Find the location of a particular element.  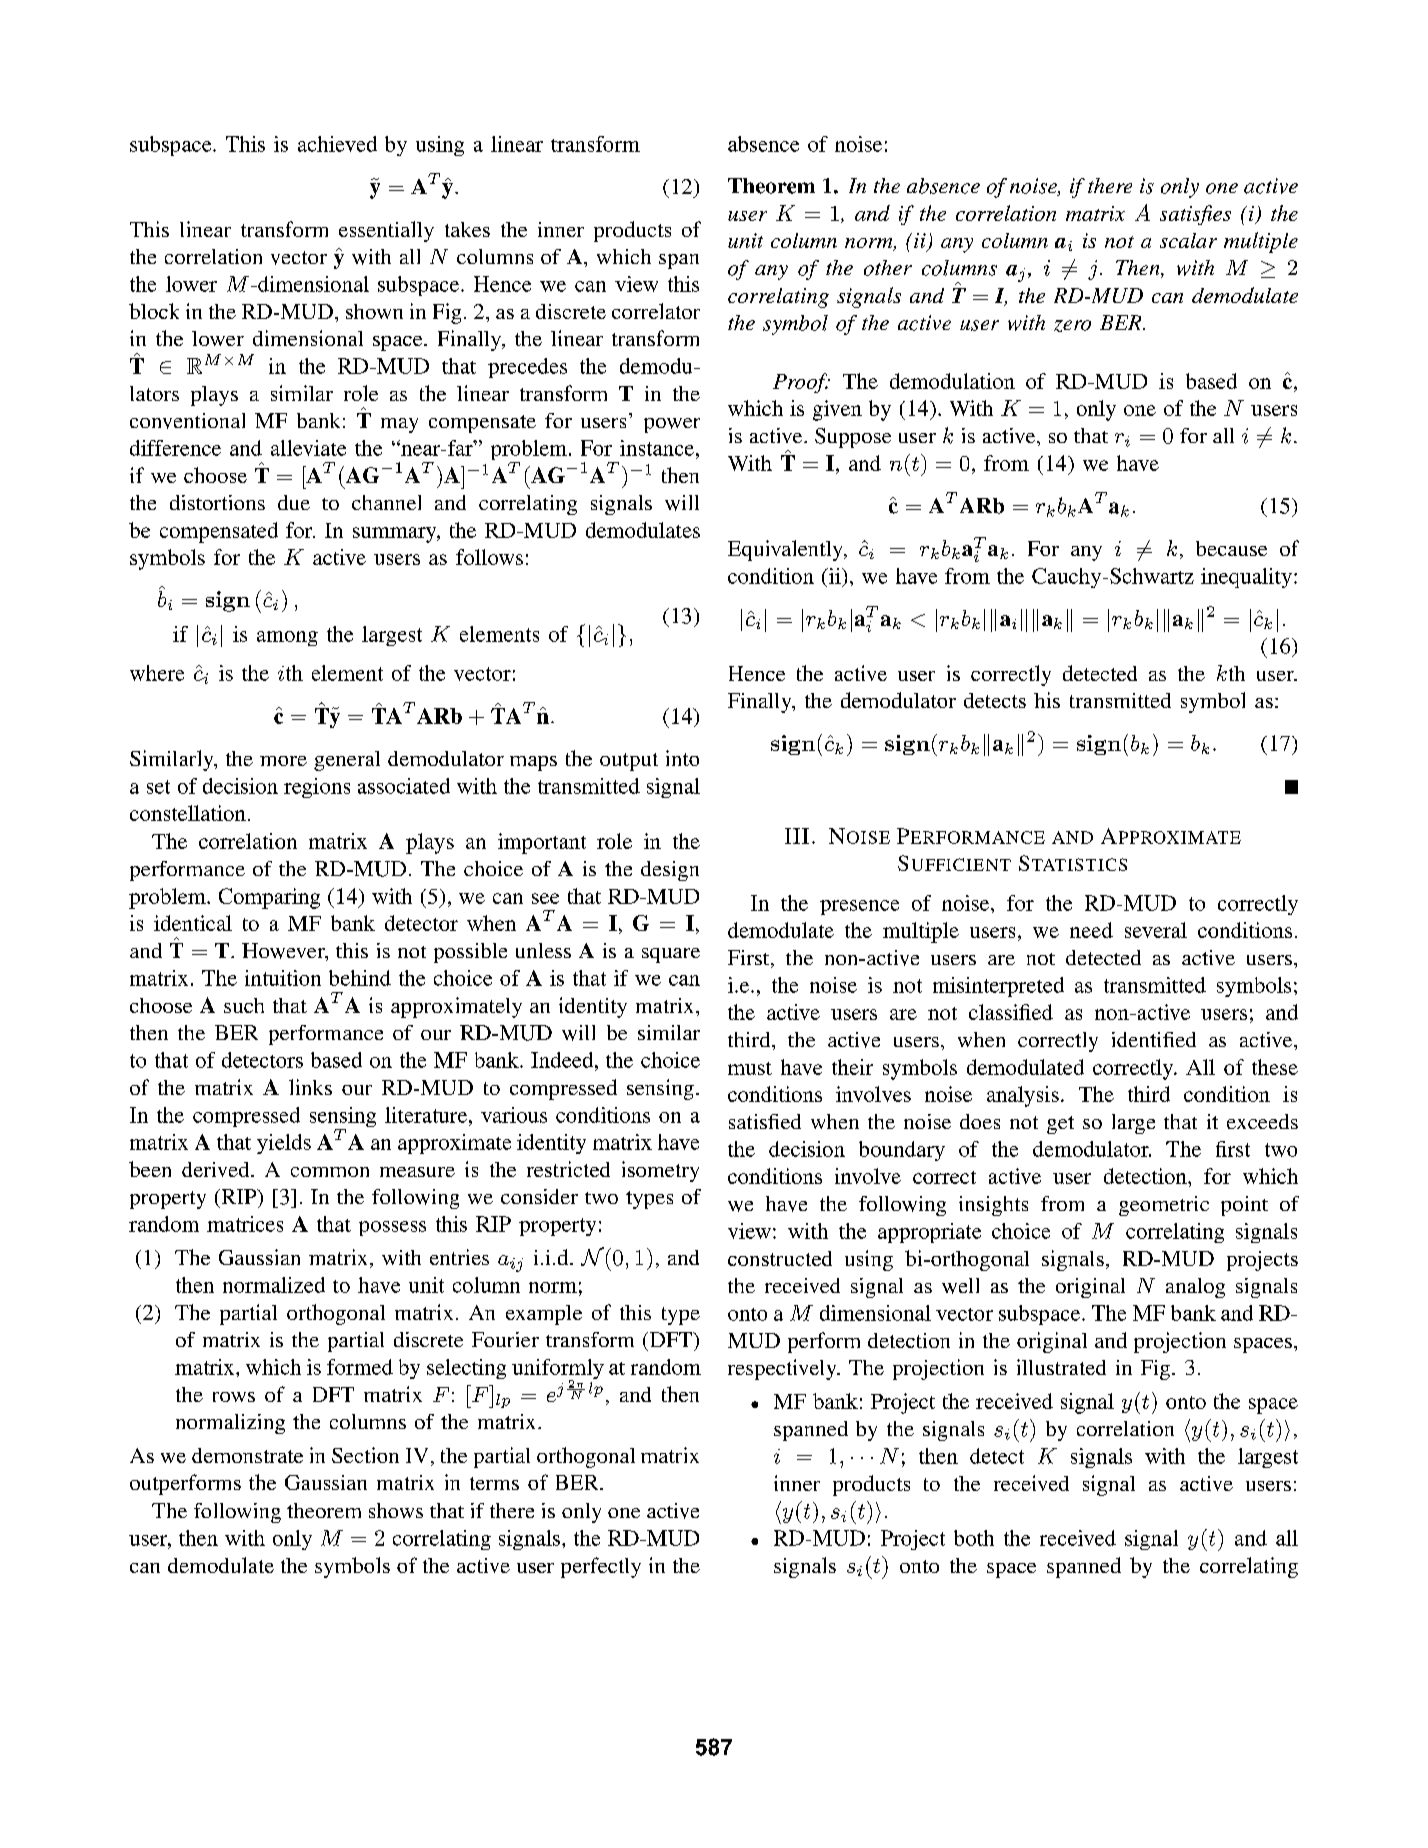

other is located at coordinates (888, 268).
